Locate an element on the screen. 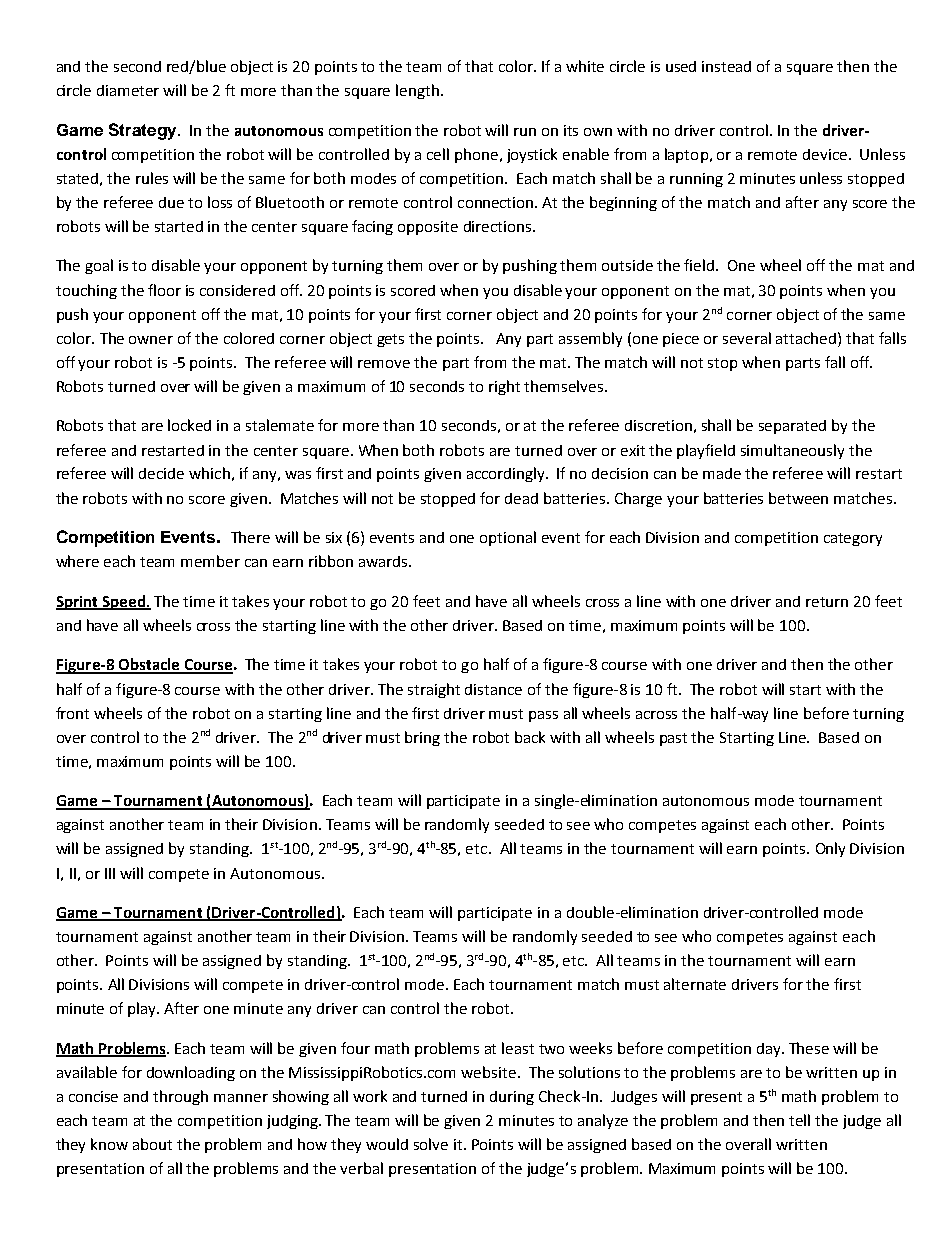  tell is located at coordinates (799, 1120).
